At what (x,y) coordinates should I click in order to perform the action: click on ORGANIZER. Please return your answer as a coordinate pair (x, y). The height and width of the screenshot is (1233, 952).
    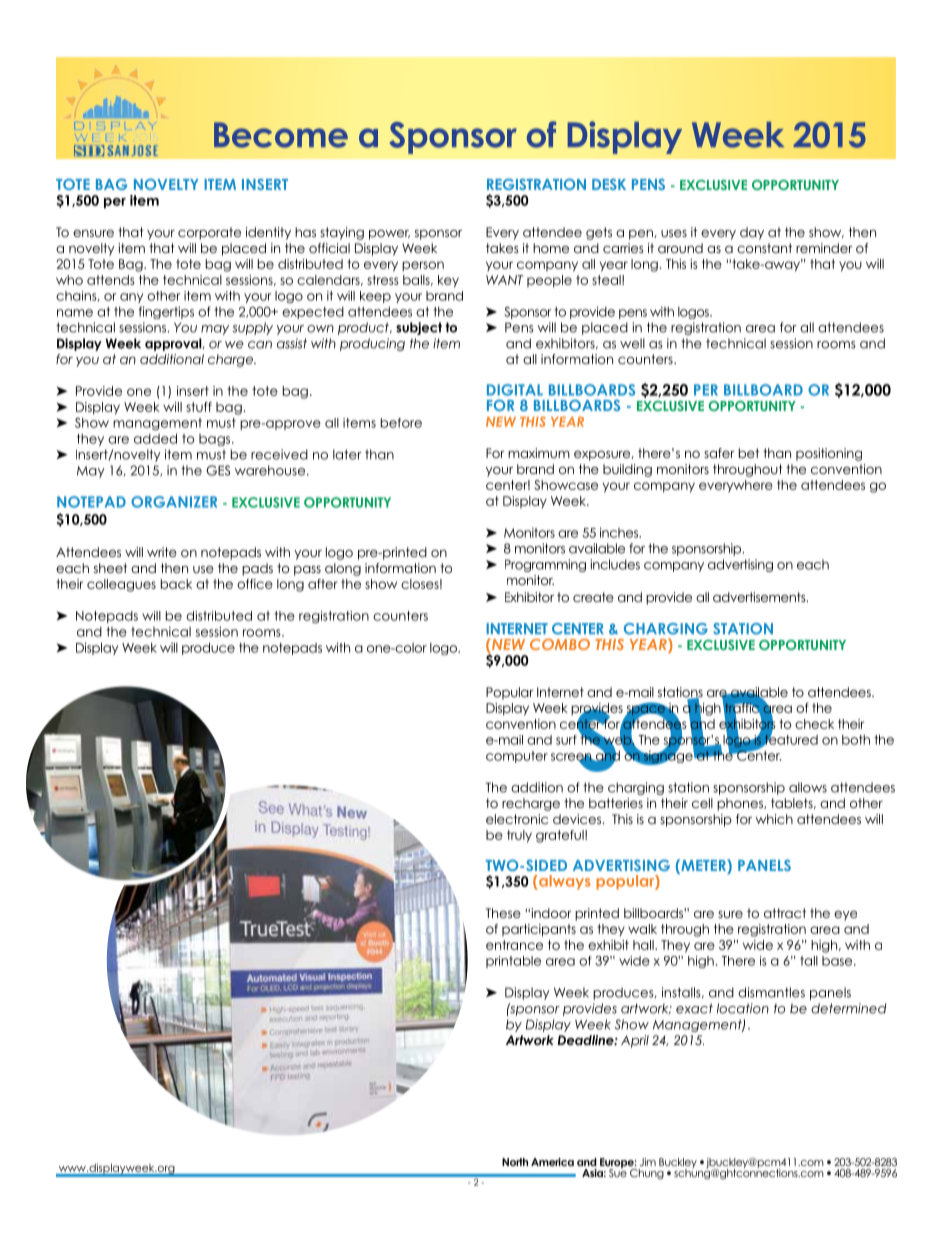
    Looking at the image, I should click on (174, 502).
